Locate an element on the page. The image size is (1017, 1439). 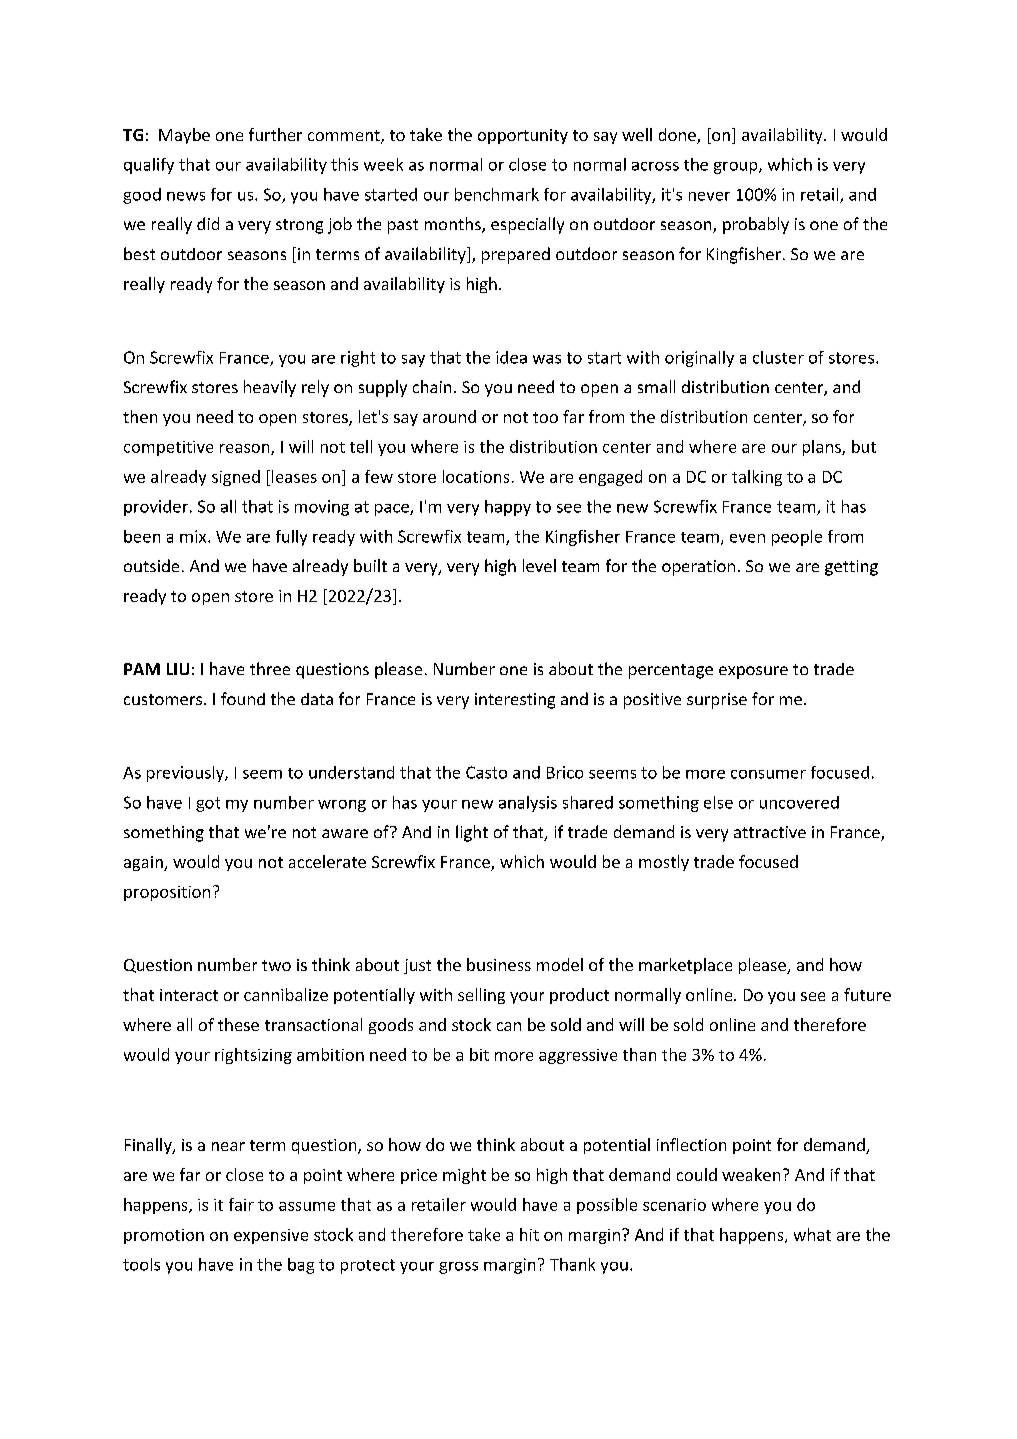
proposition is located at coordinates (167, 893).
